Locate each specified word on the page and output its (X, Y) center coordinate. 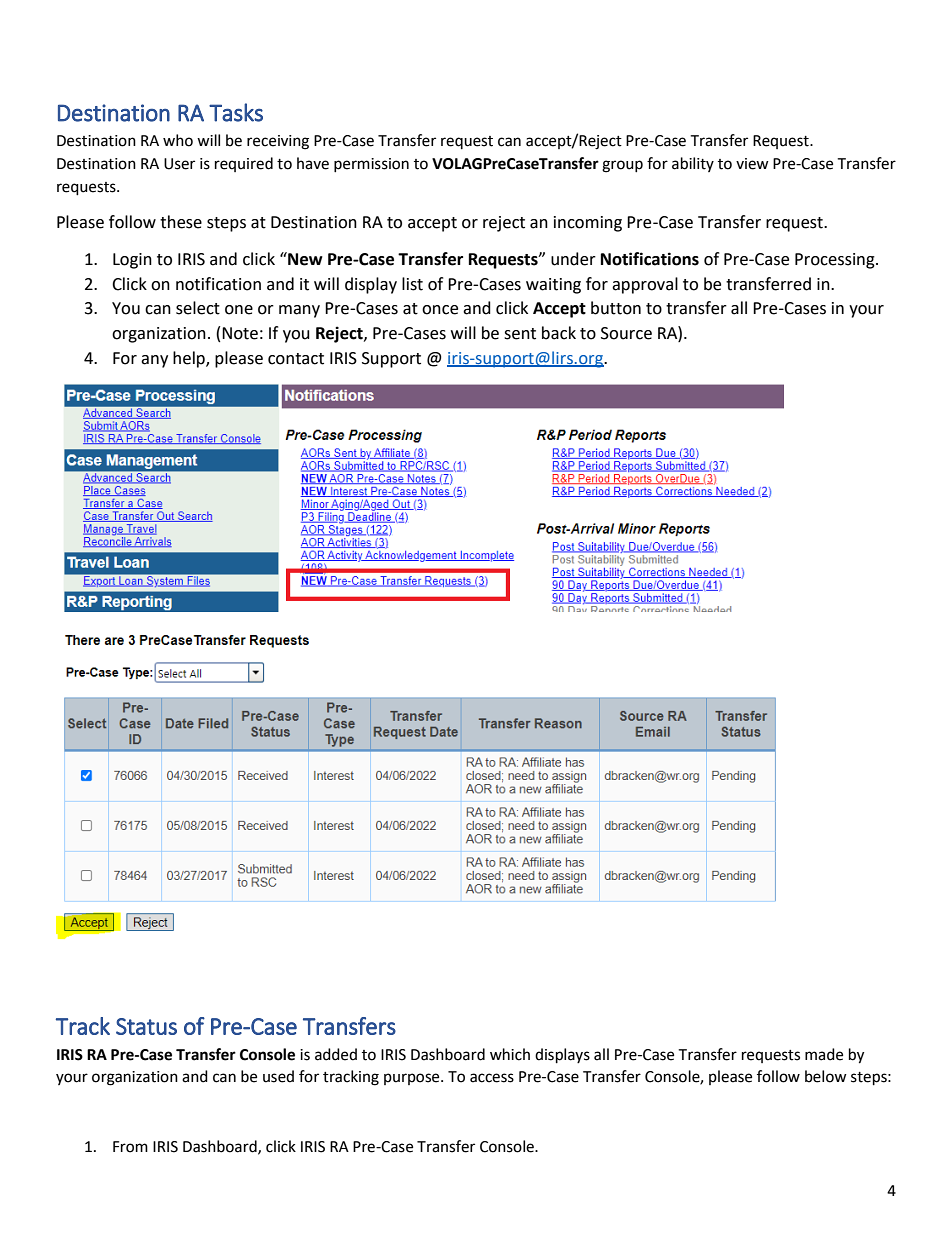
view (752, 164)
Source (626, 333)
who (178, 140)
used (278, 1076)
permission (371, 165)
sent (520, 334)
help (190, 359)
